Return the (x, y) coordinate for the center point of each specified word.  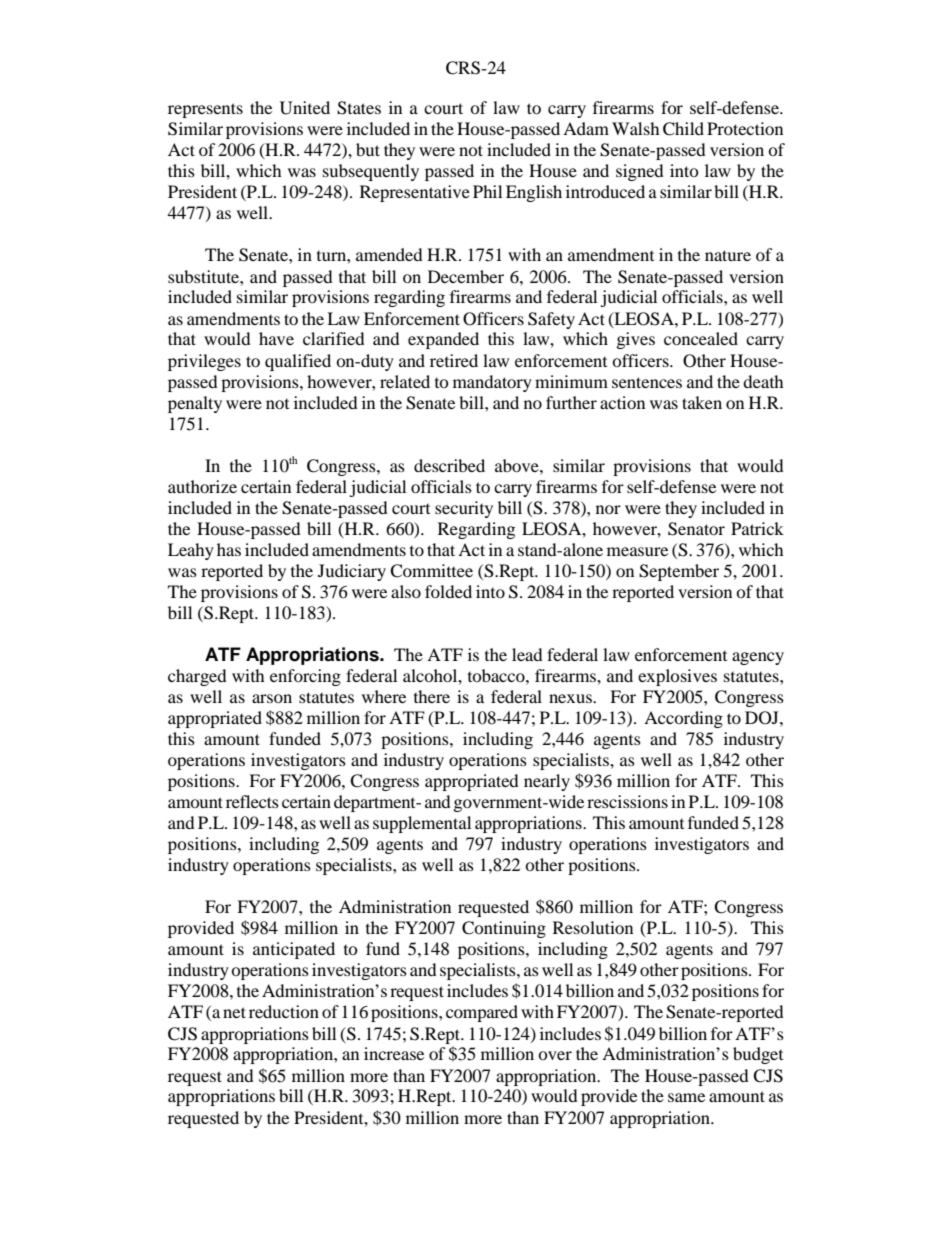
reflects (252, 801)
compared (482, 1013)
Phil (487, 191)
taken (702, 402)
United (305, 108)
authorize (202, 486)
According (683, 719)
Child (683, 129)
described (449, 465)
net (234, 1012)
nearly (547, 782)
